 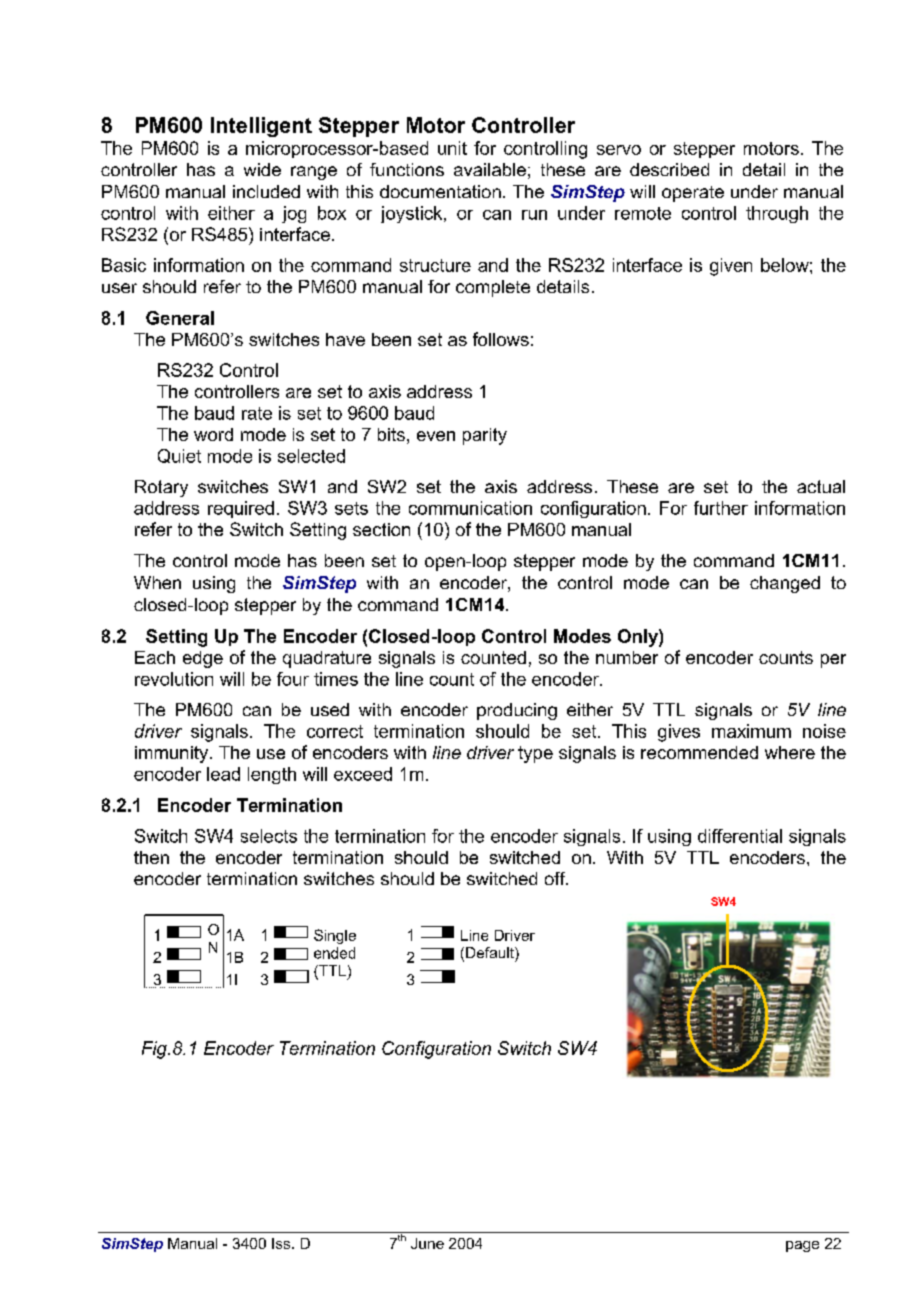 What do you see at coordinates (282, 1243) in the screenshot?
I see `Iss` at bounding box center [282, 1243].
